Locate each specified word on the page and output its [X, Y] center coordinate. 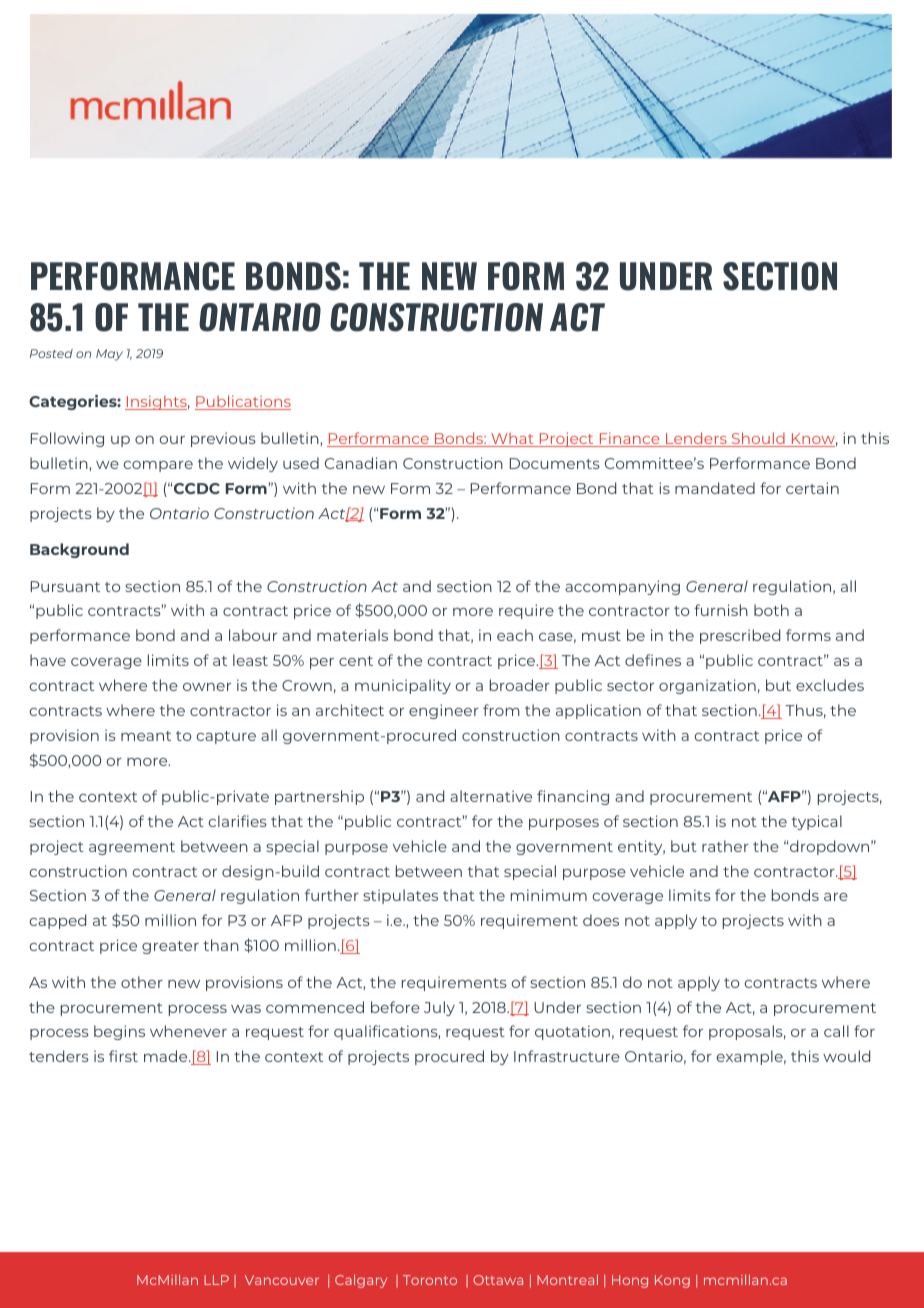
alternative [491, 796]
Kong [672, 1281]
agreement [132, 848]
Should [758, 439]
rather [725, 846]
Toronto [430, 1280]
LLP [216, 1280]
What [512, 439]
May [109, 355]
